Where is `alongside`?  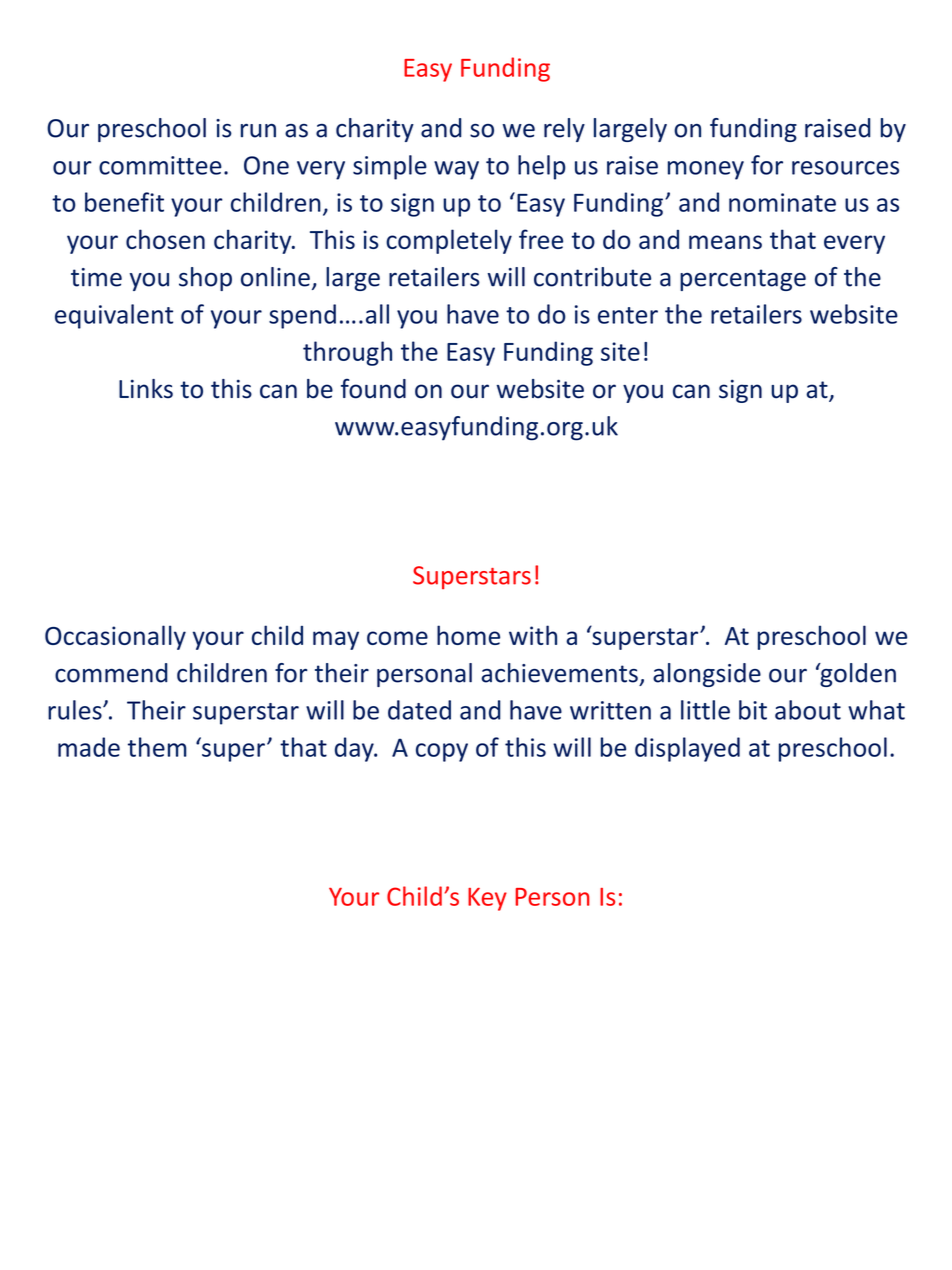
alongside is located at coordinates (707, 675).
